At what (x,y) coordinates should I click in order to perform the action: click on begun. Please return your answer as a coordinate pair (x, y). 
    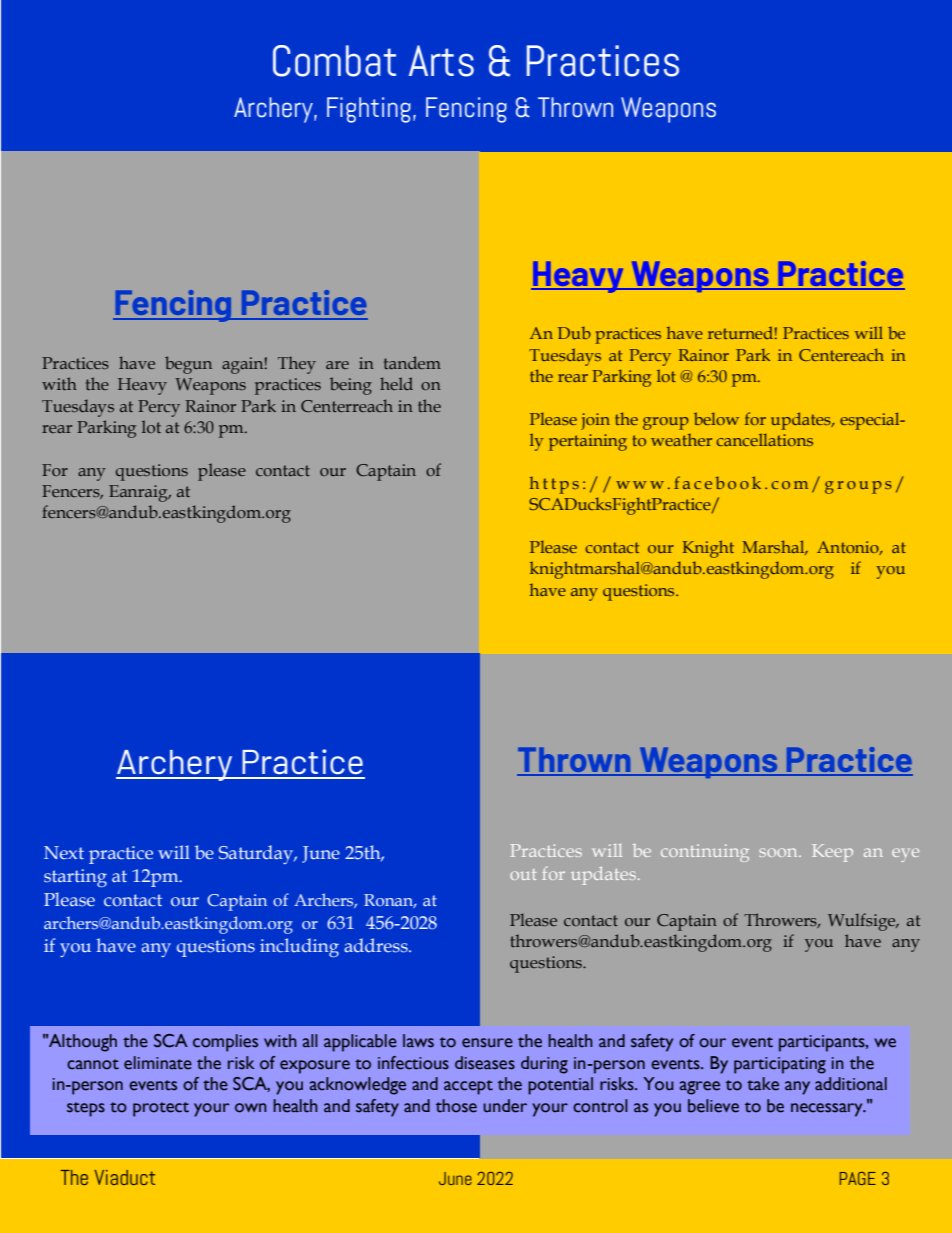
    Looking at the image, I should click on (188, 365).
